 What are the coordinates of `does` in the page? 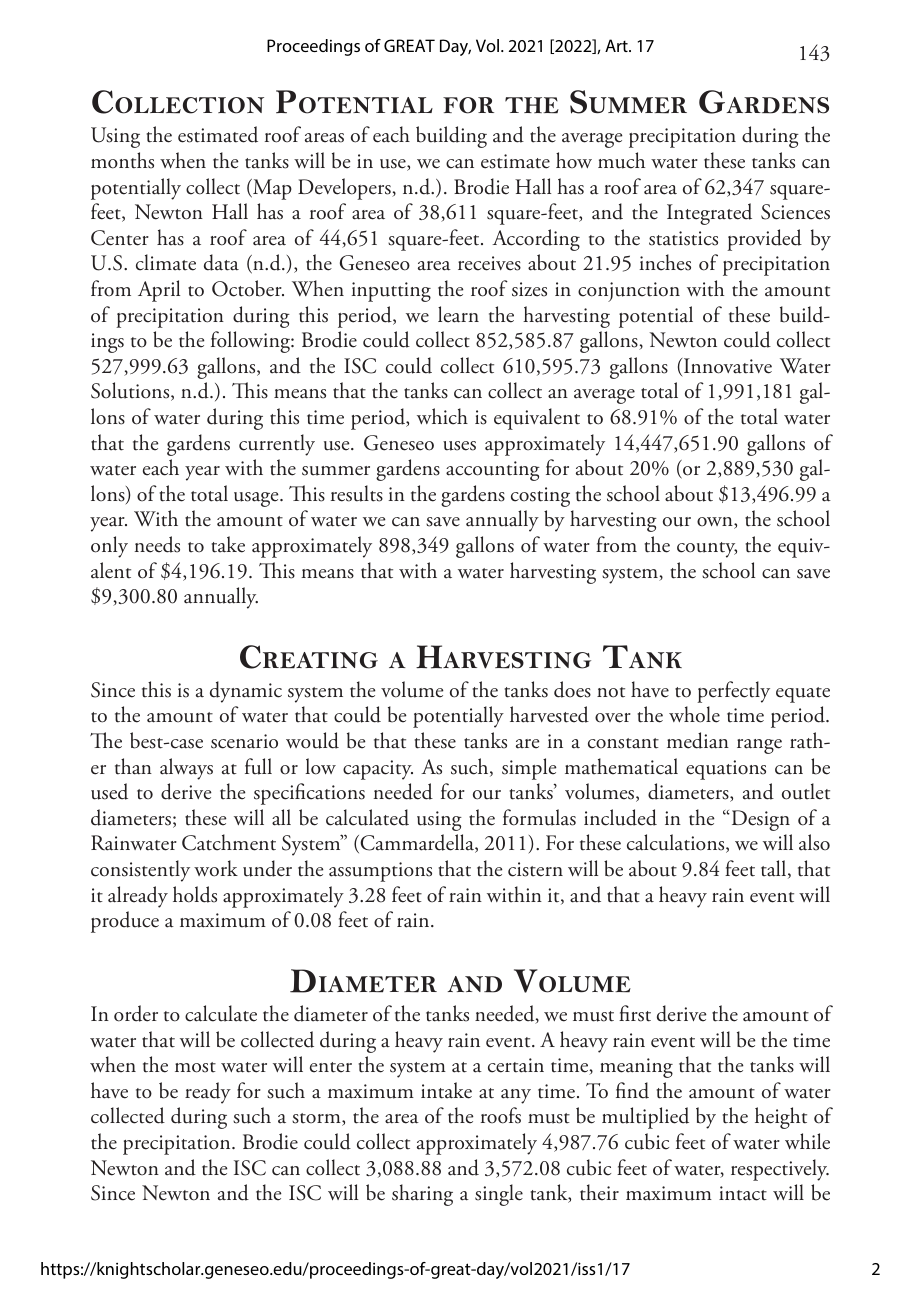 It's located at (572, 689).
